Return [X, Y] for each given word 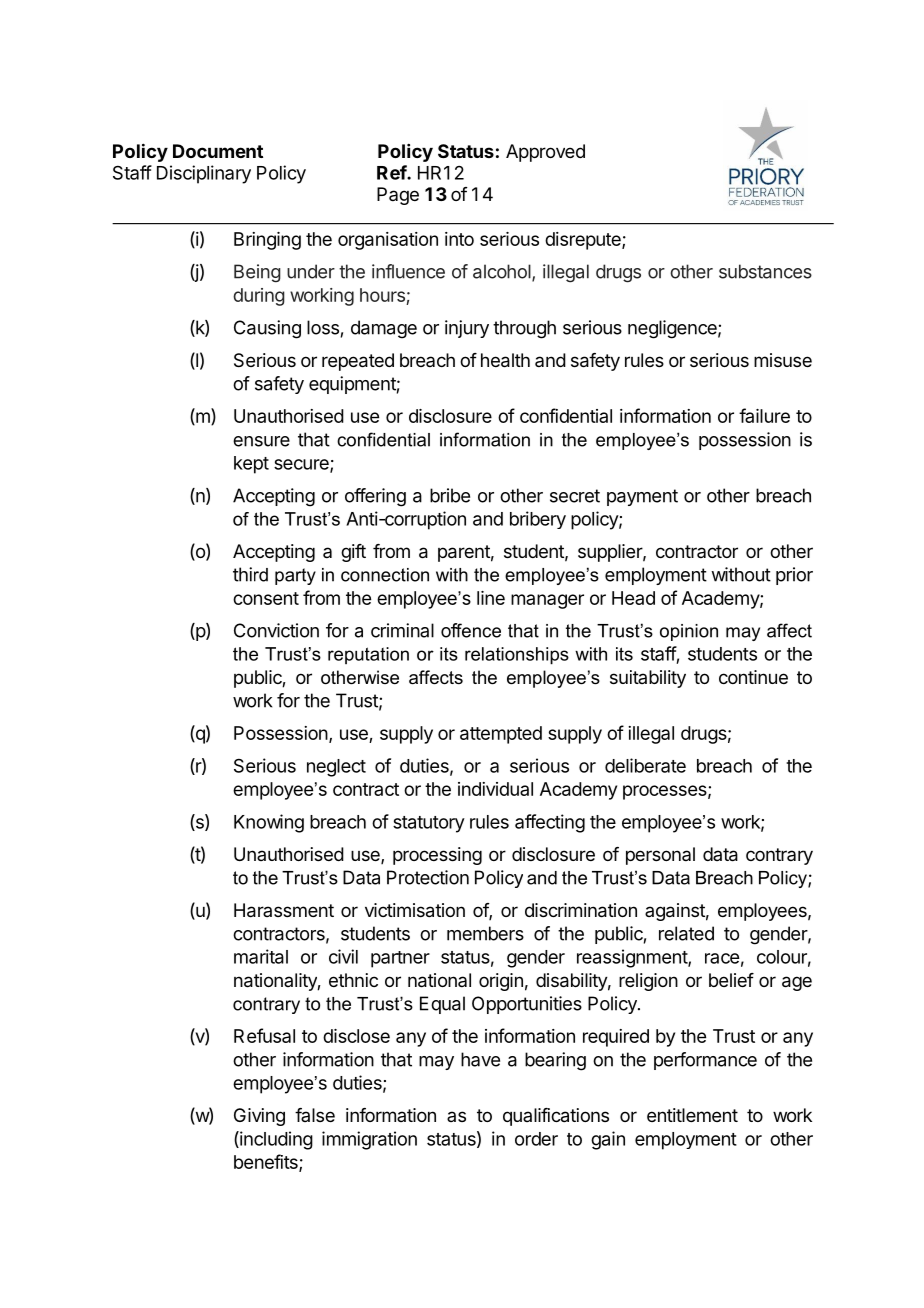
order [536, 1139]
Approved [545, 153]
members [485, 933]
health [505, 360]
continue [753, 677]
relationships [517, 656]
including [275, 1140]
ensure [261, 441]
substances [765, 271]
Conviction [276, 630]
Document [218, 151]
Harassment [284, 910]
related [686, 933]
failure [764, 415]
